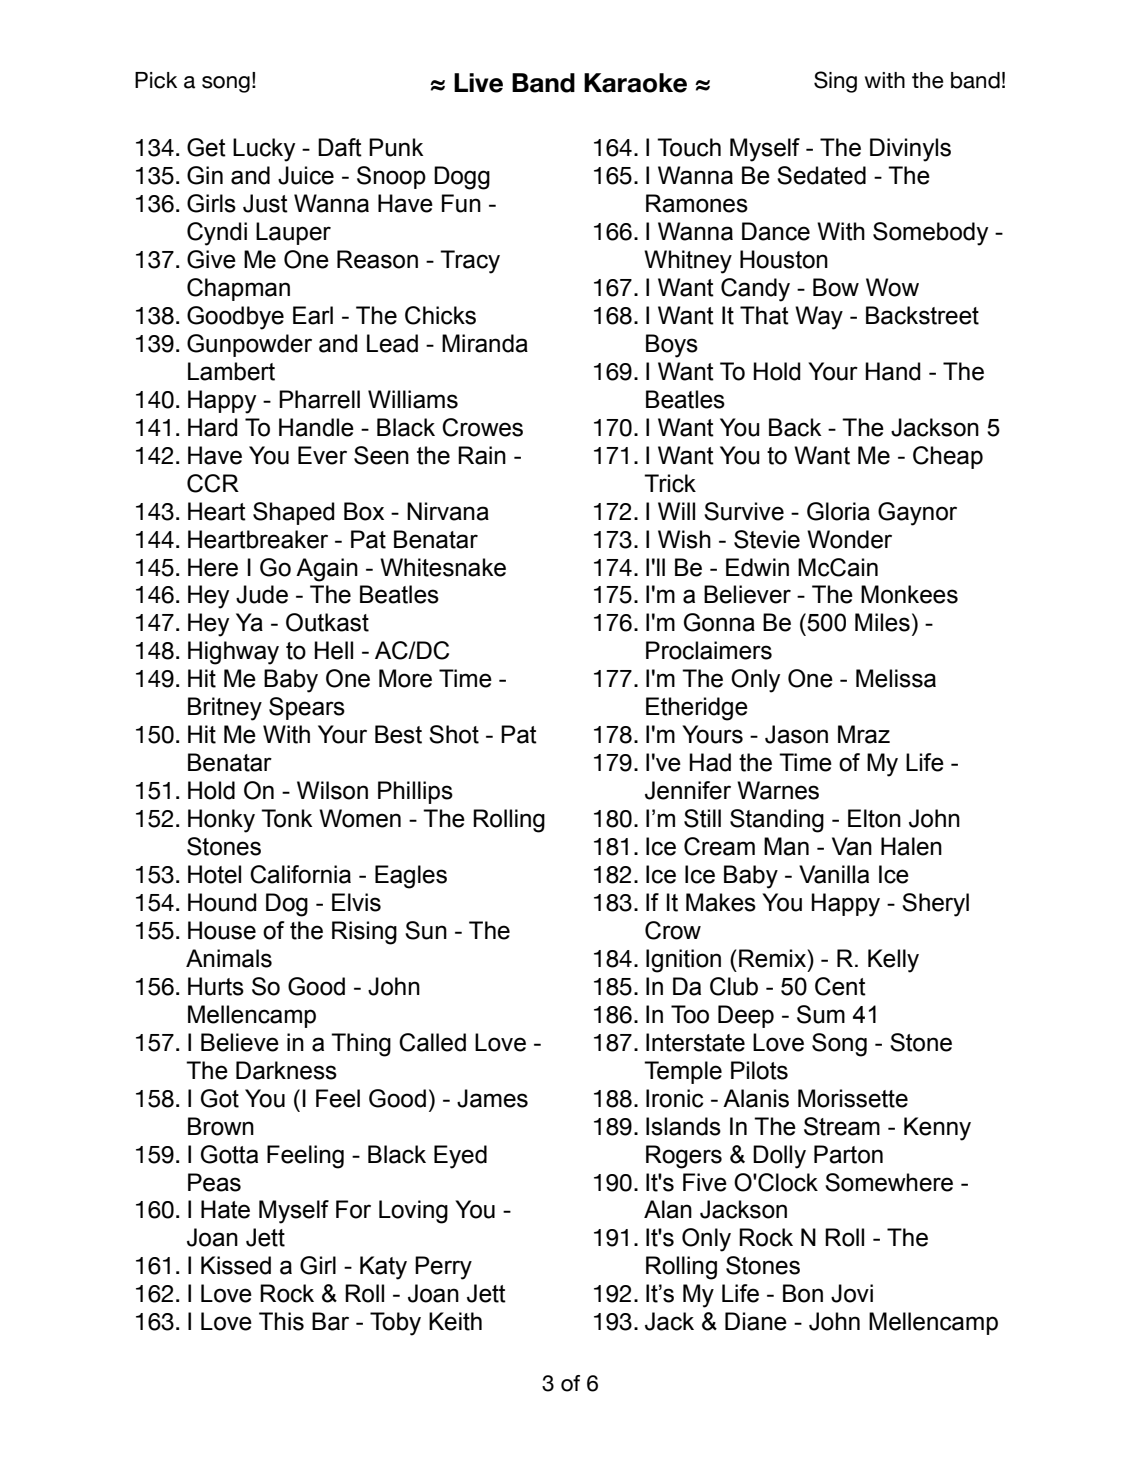  Describe the element at coordinates (948, 457) in the image. I see `Cheap` at that location.
